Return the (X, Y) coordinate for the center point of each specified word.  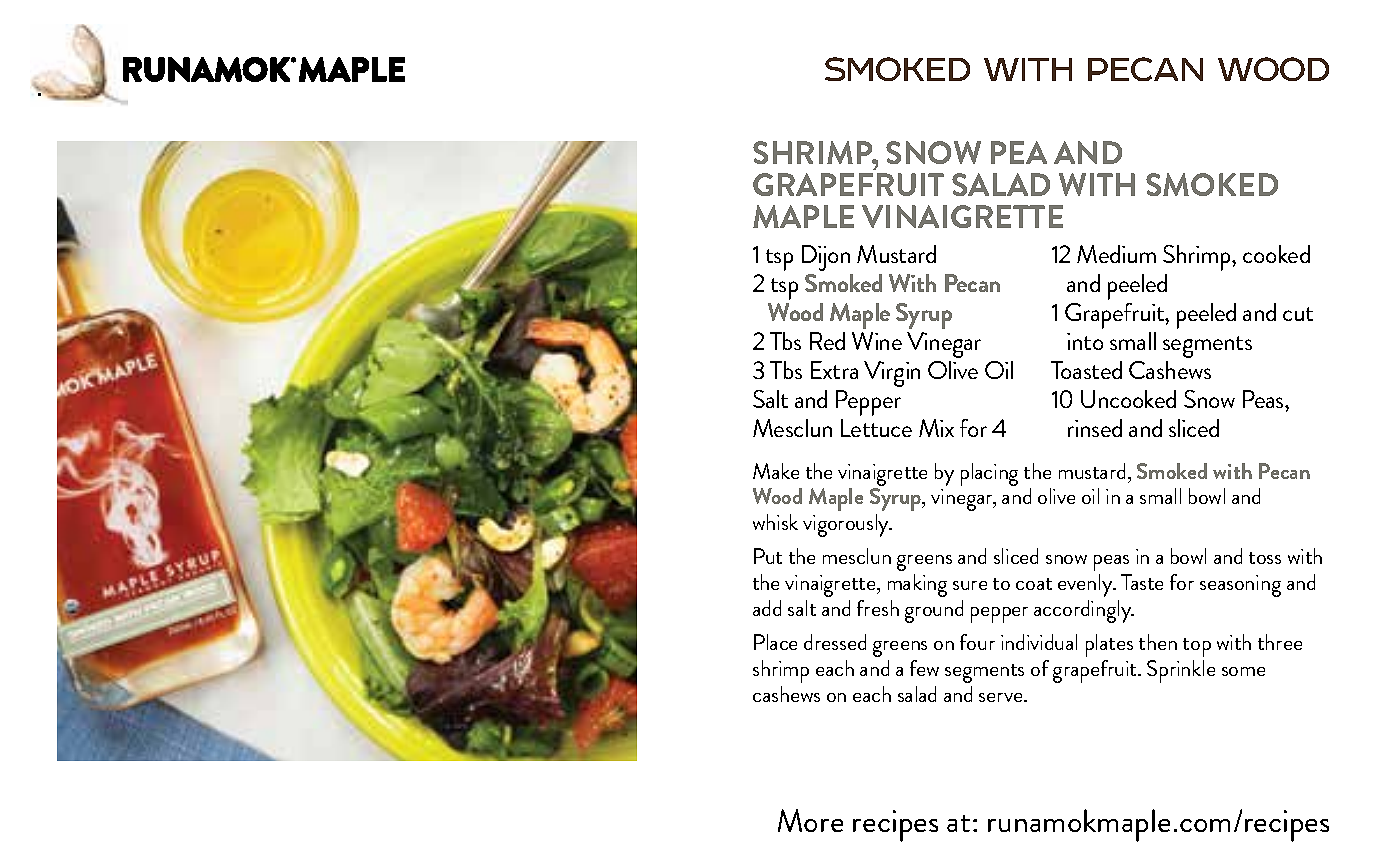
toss (1265, 558)
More (810, 820)
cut (1298, 314)
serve (1002, 697)
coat (1034, 584)
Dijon (826, 258)
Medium (1116, 254)
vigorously (847, 525)
